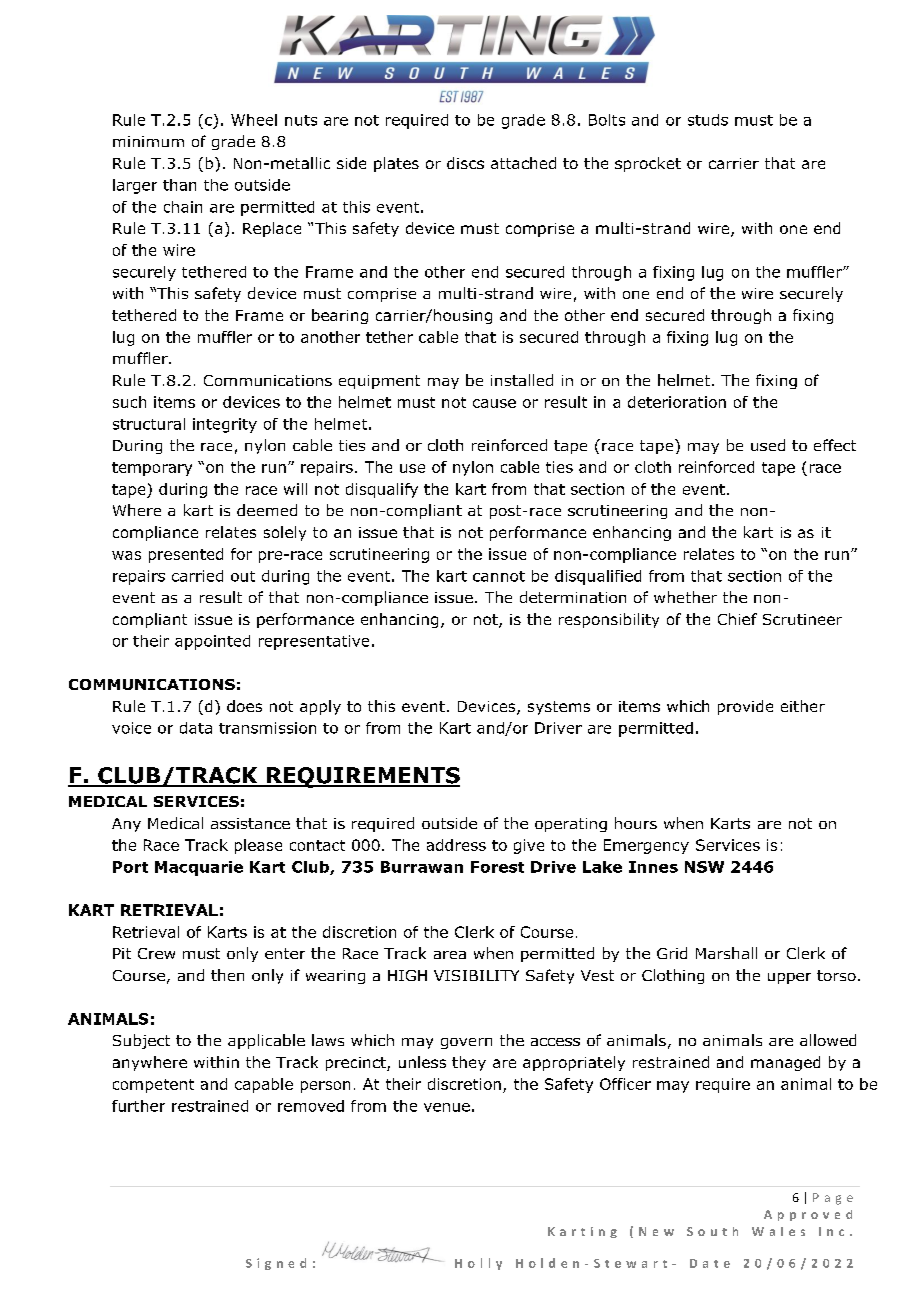  I want to click on integrity, so click(225, 425).
